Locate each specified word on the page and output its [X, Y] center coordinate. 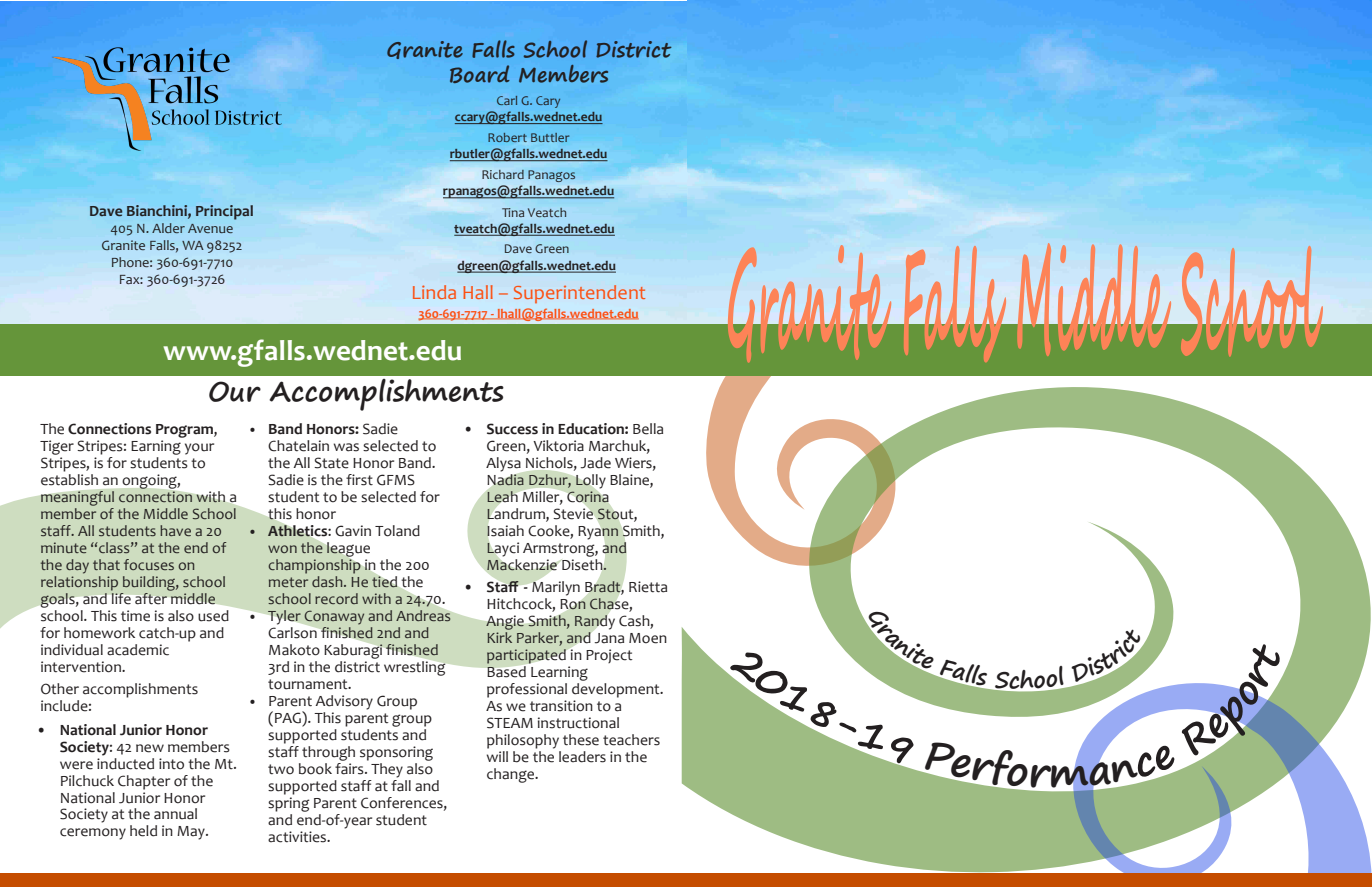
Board [480, 74]
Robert [507, 137]
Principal [224, 212]
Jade [596, 463]
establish [69, 478]
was [346, 447]
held [143, 831]
